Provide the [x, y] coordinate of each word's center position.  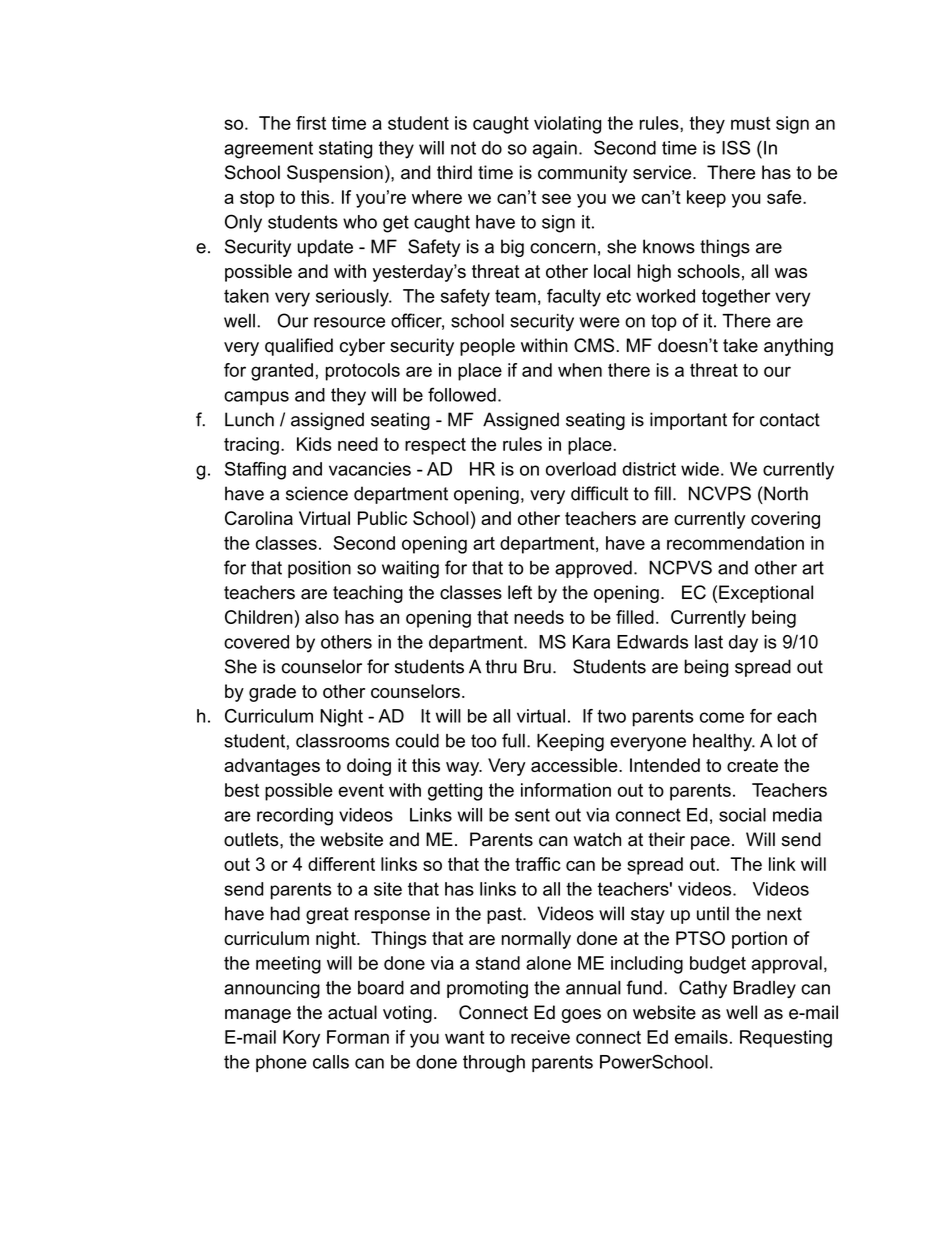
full [513, 740]
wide [700, 469]
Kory [301, 1039]
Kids [314, 444]
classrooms [343, 741]
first [311, 123]
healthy [723, 742]
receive [540, 1037]
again [555, 150]
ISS [736, 147]
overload [581, 469]
